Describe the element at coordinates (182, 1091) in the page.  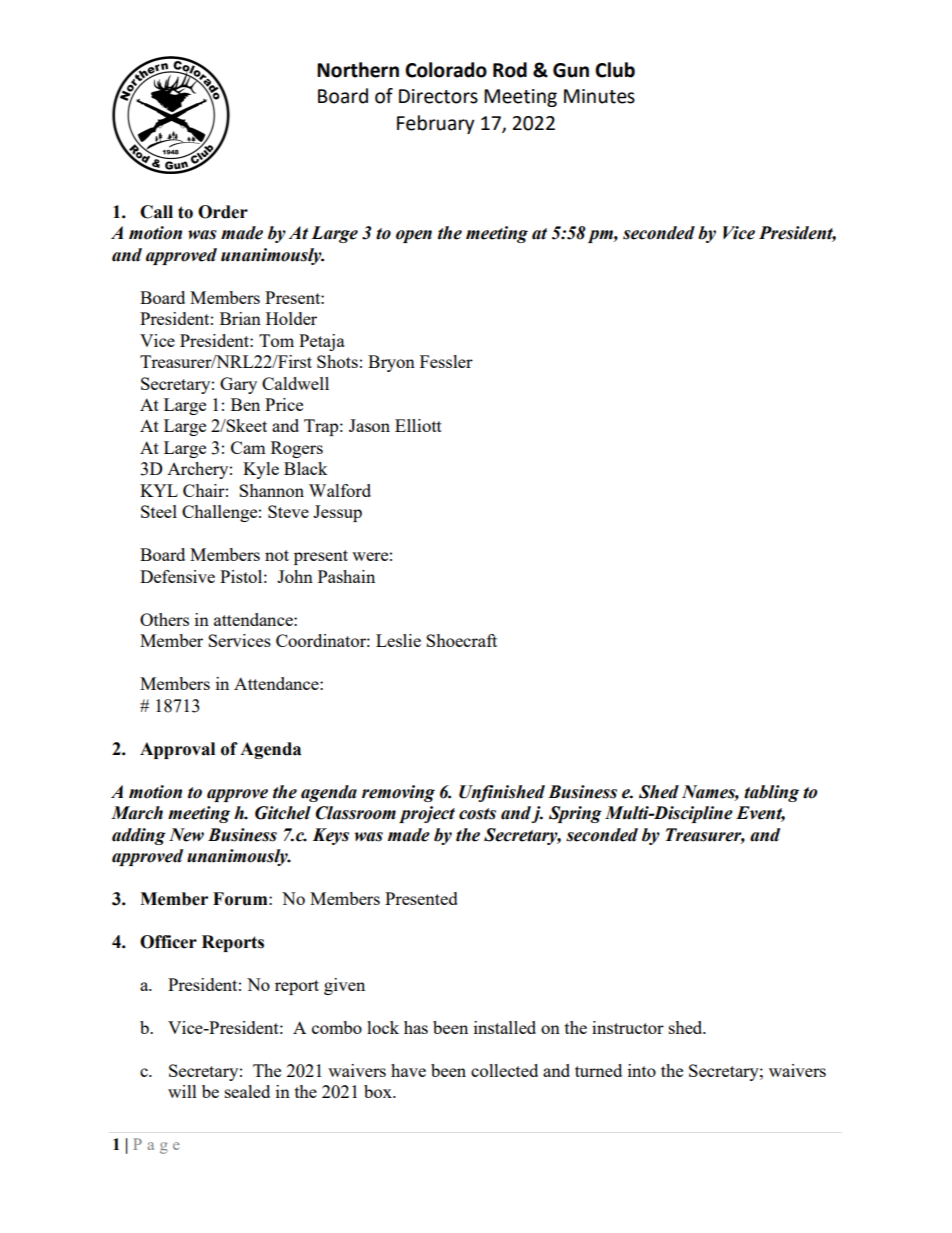
I see `will` at that location.
